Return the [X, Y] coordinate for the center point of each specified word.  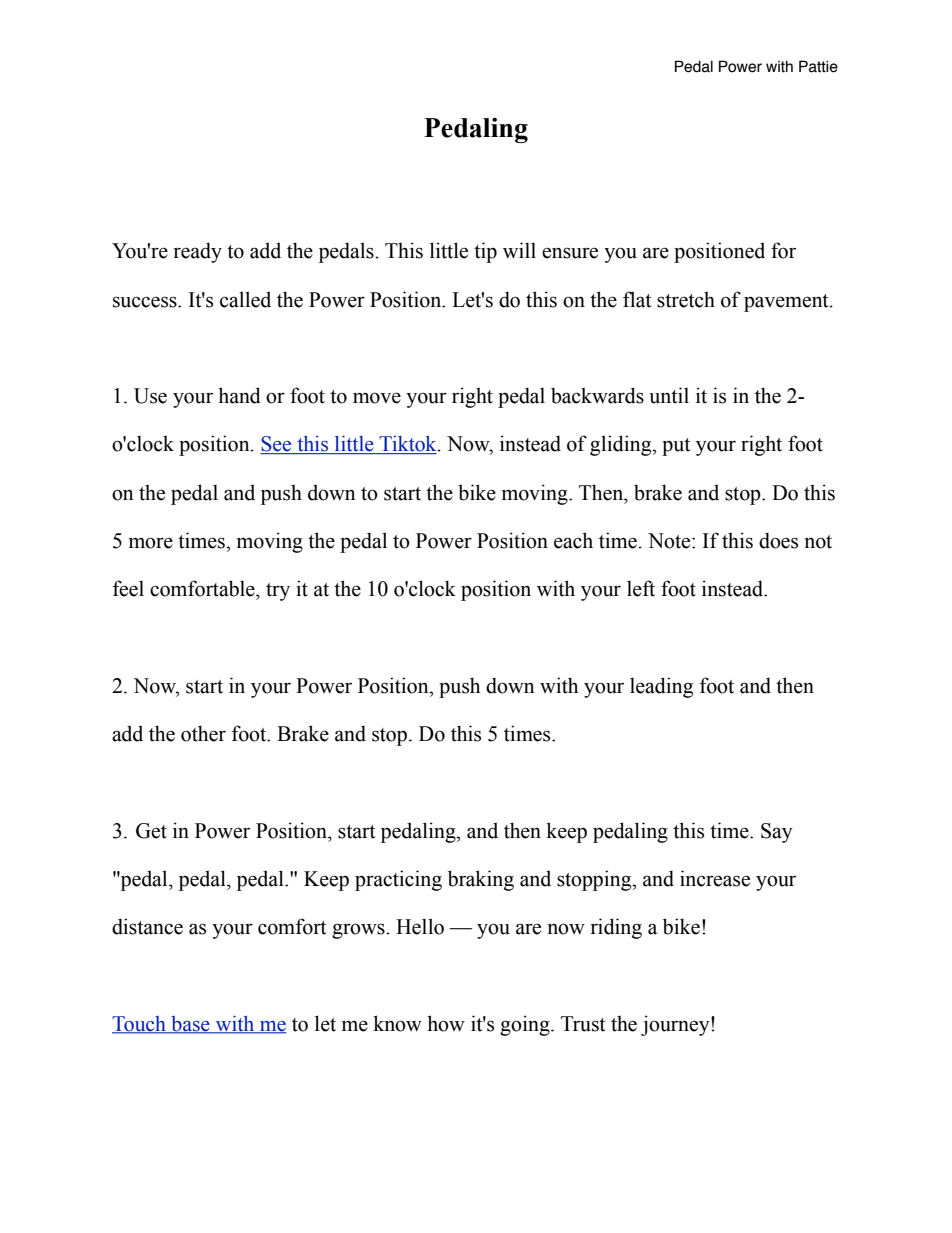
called [245, 299]
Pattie [818, 66]
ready [198, 252]
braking [481, 880]
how [446, 1023]
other [203, 733]
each [573, 540]
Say [777, 833]
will [519, 250]
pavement [787, 303]
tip [485, 252]
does [778, 540]
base [190, 1024]
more [151, 543]
